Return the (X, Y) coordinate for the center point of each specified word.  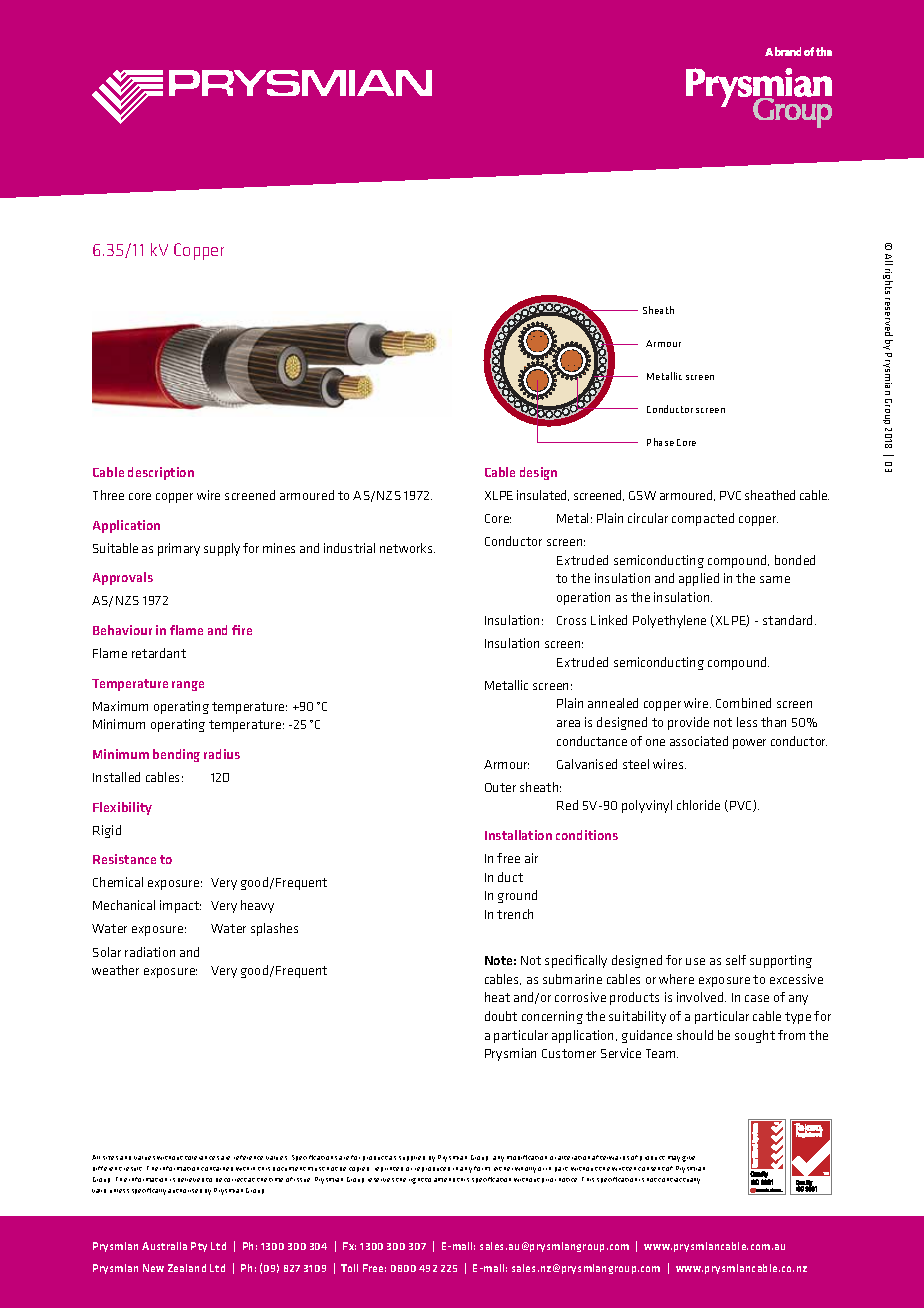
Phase (660, 442)
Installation (518, 835)
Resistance (124, 859)
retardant (159, 653)
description (161, 473)
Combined (743, 703)
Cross (571, 620)
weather (115, 970)
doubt (501, 1016)
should (695, 1035)
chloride (698, 805)
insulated (543, 495)
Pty (199, 1247)
